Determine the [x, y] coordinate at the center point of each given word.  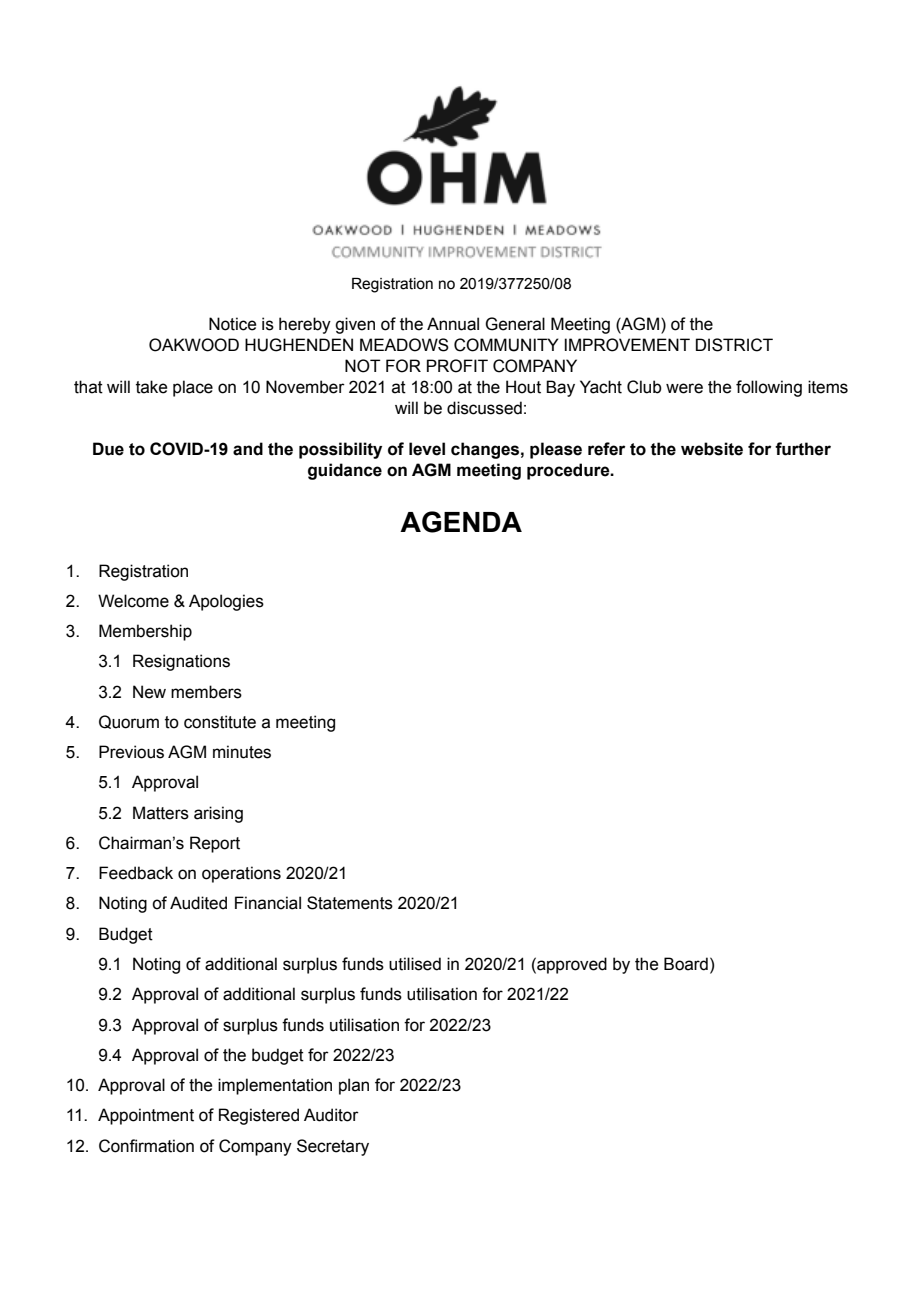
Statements [350, 903]
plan [354, 1086]
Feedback [136, 873]
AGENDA [461, 522]
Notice [232, 324]
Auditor [331, 1115]
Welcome [133, 601]
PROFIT [457, 366]
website [712, 449]
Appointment [146, 1116]
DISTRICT [734, 345]
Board [686, 964]
